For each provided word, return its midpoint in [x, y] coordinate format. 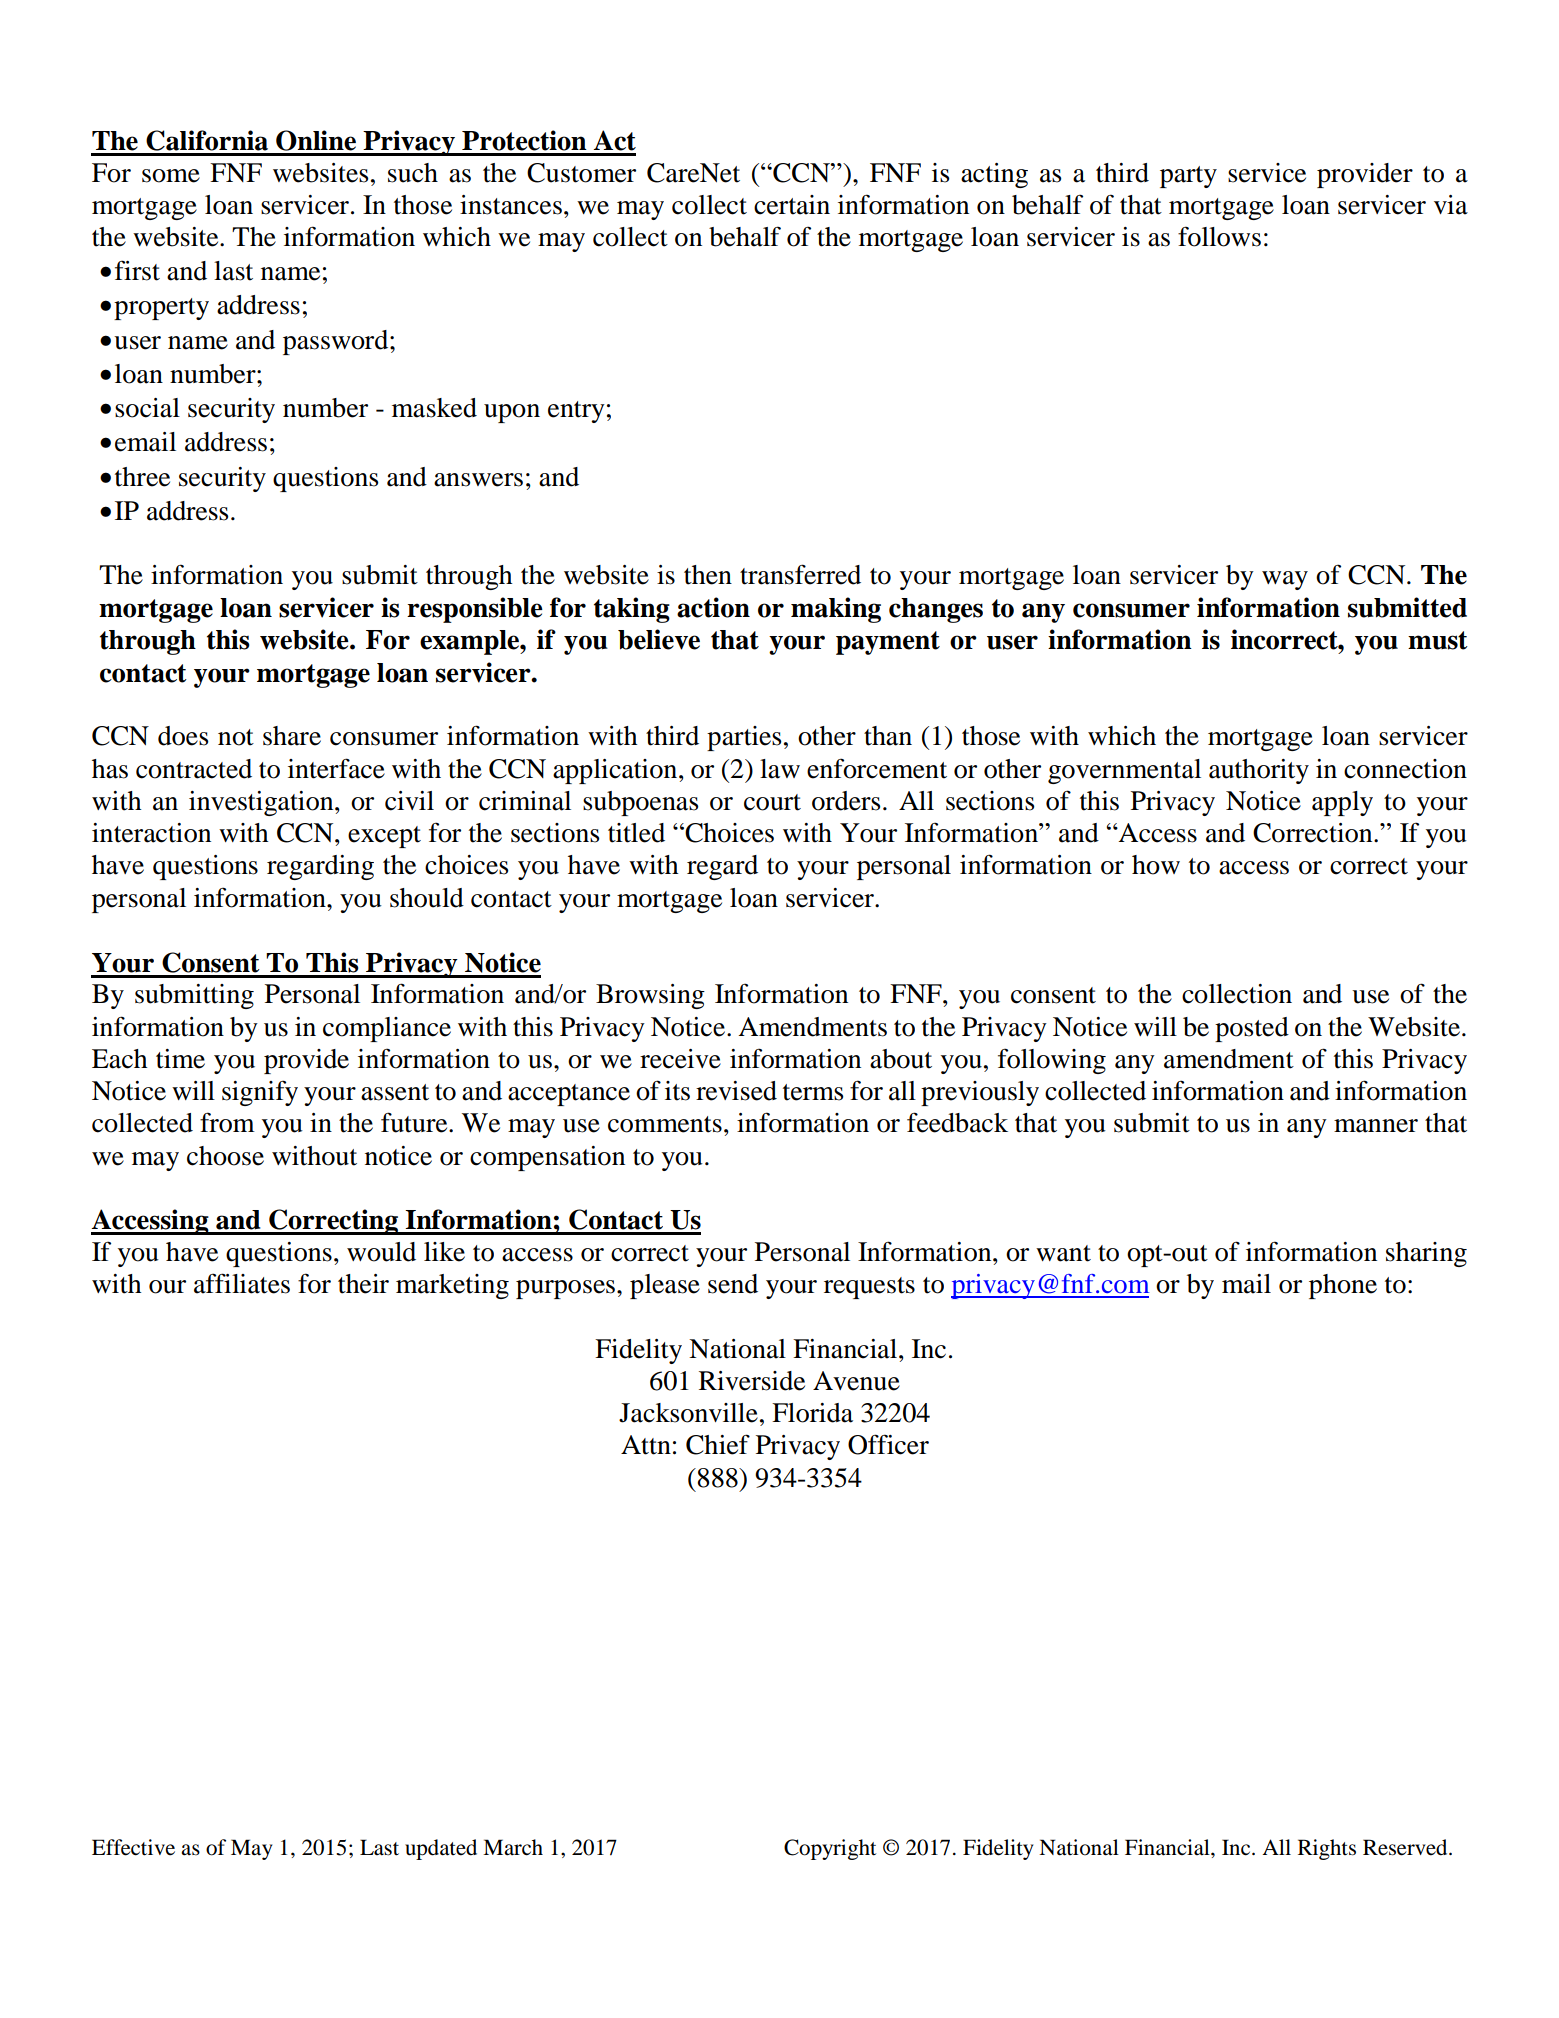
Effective [133, 1847]
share [292, 736]
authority [1259, 771]
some [171, 176]
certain [792, 205]
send [733, 1284]
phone [1343, 1286]
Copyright [830, 1849]
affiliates [242, 1283]
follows [1219, 236]
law [780, 769]
